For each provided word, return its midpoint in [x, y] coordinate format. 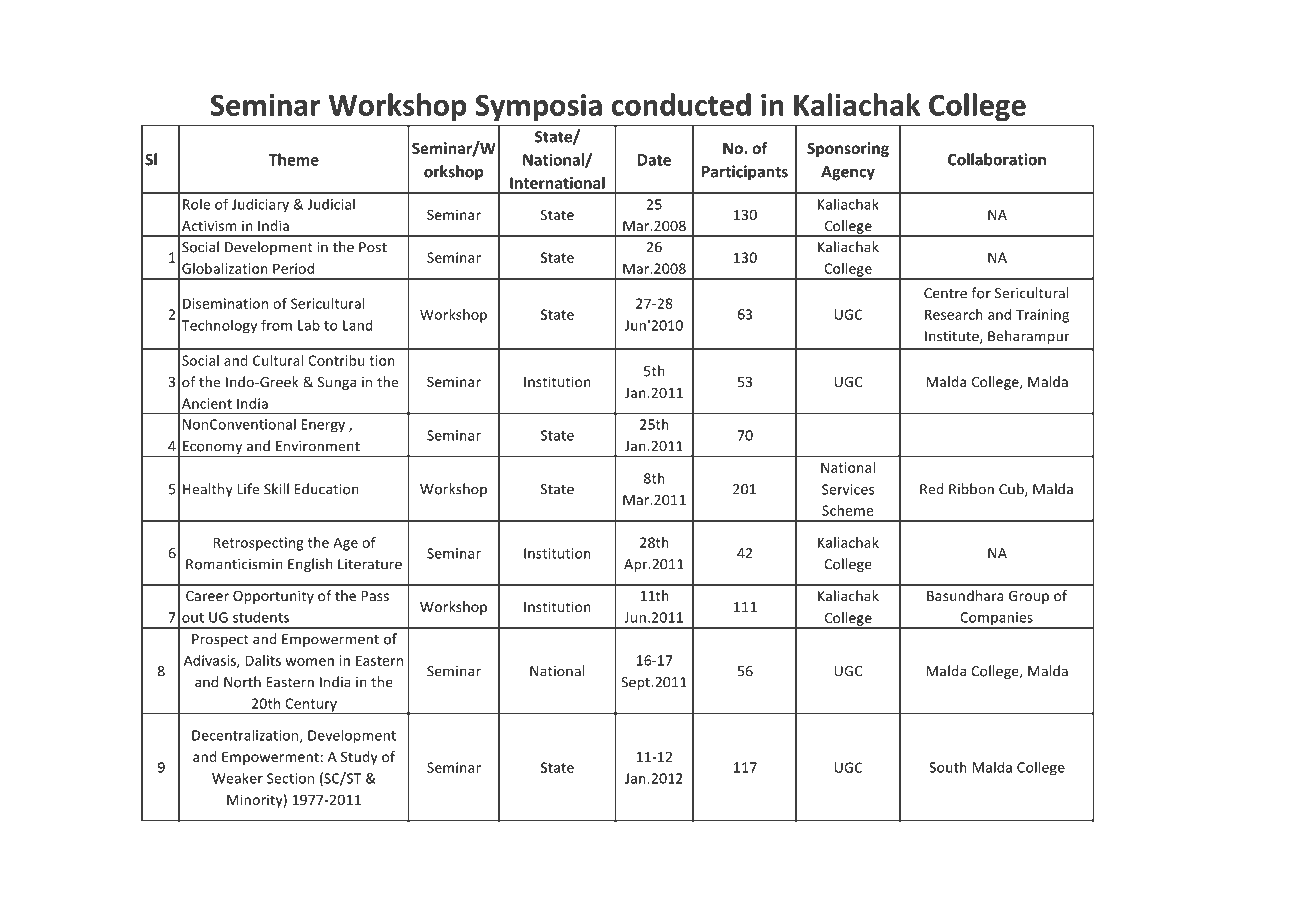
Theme [294, 159]
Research [954, 314]
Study [359, 758]
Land [358, 325]
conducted [681, 104]
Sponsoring [848, 149]
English [310, 565]
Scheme [847, 510]
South [948, 767]
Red [932, 489]
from [276, 325]
